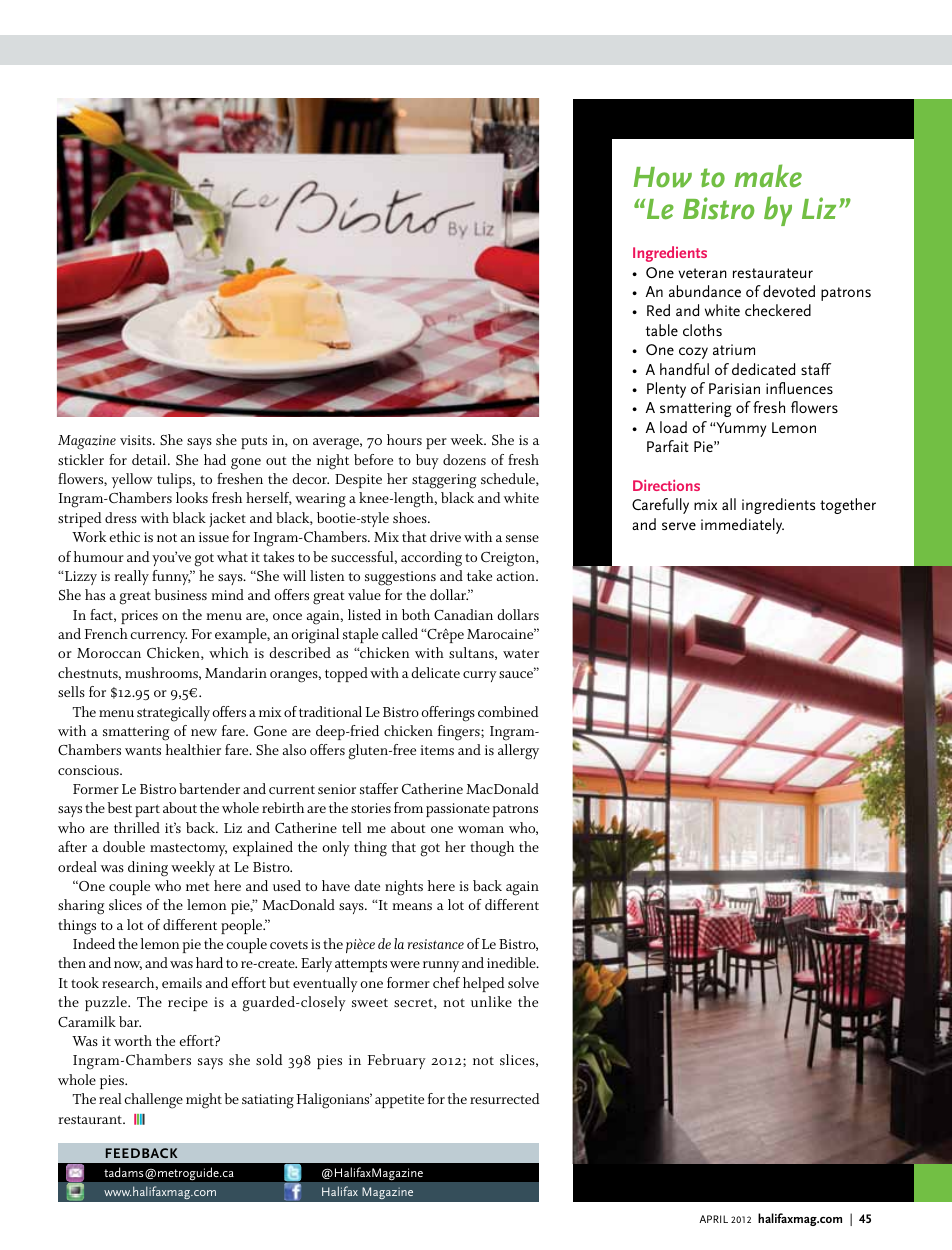 The height and width of the screenshot is (1250, 952). What do you see at coordinates (446, 982) in the screenshot?
I see `chef` at bounding box center [446, 982].
